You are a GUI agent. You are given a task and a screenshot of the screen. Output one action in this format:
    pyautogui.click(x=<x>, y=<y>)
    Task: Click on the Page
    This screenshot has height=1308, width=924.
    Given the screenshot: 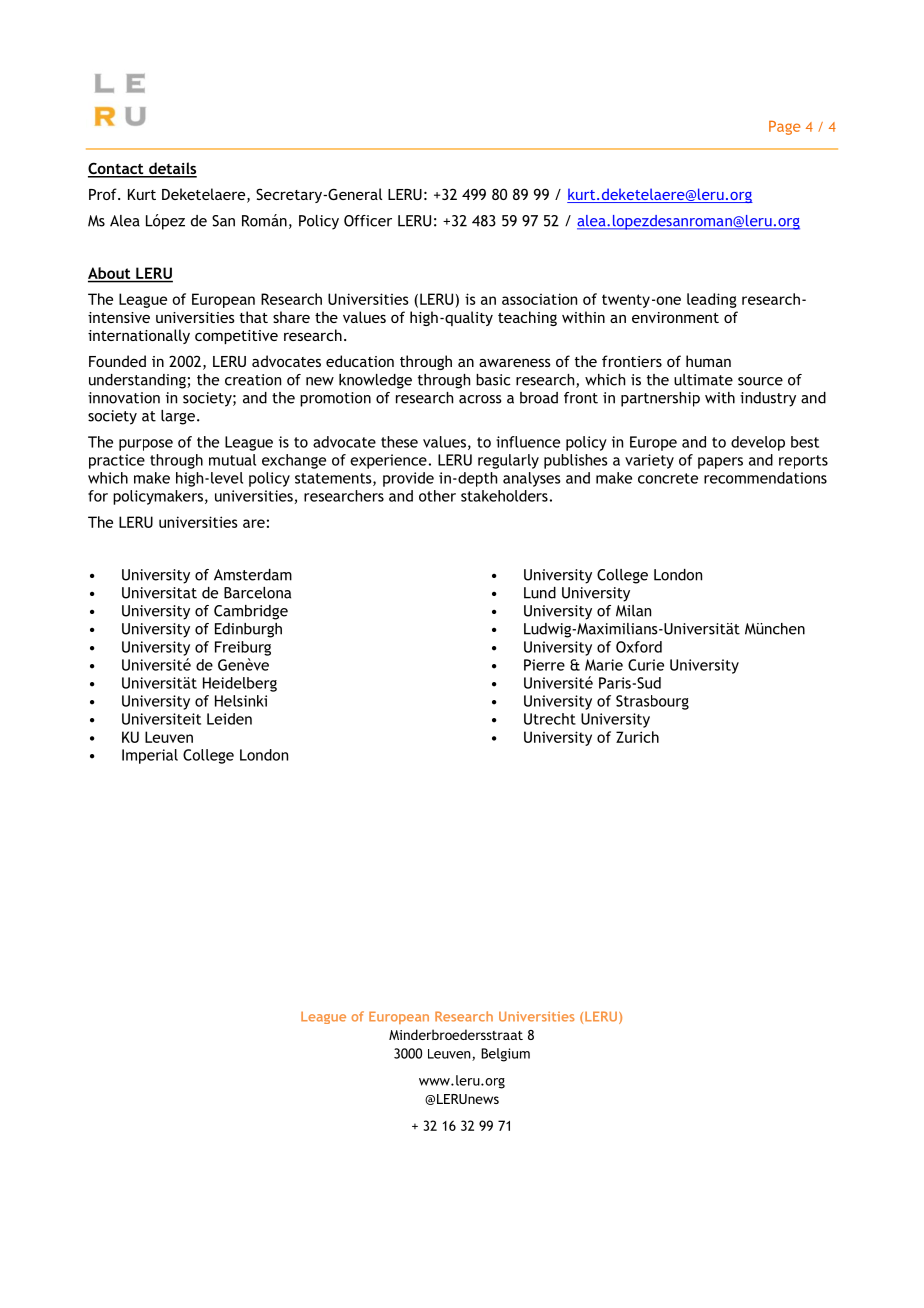 What is the action you would take?
    pyautogui.click(x=784, y=128)
